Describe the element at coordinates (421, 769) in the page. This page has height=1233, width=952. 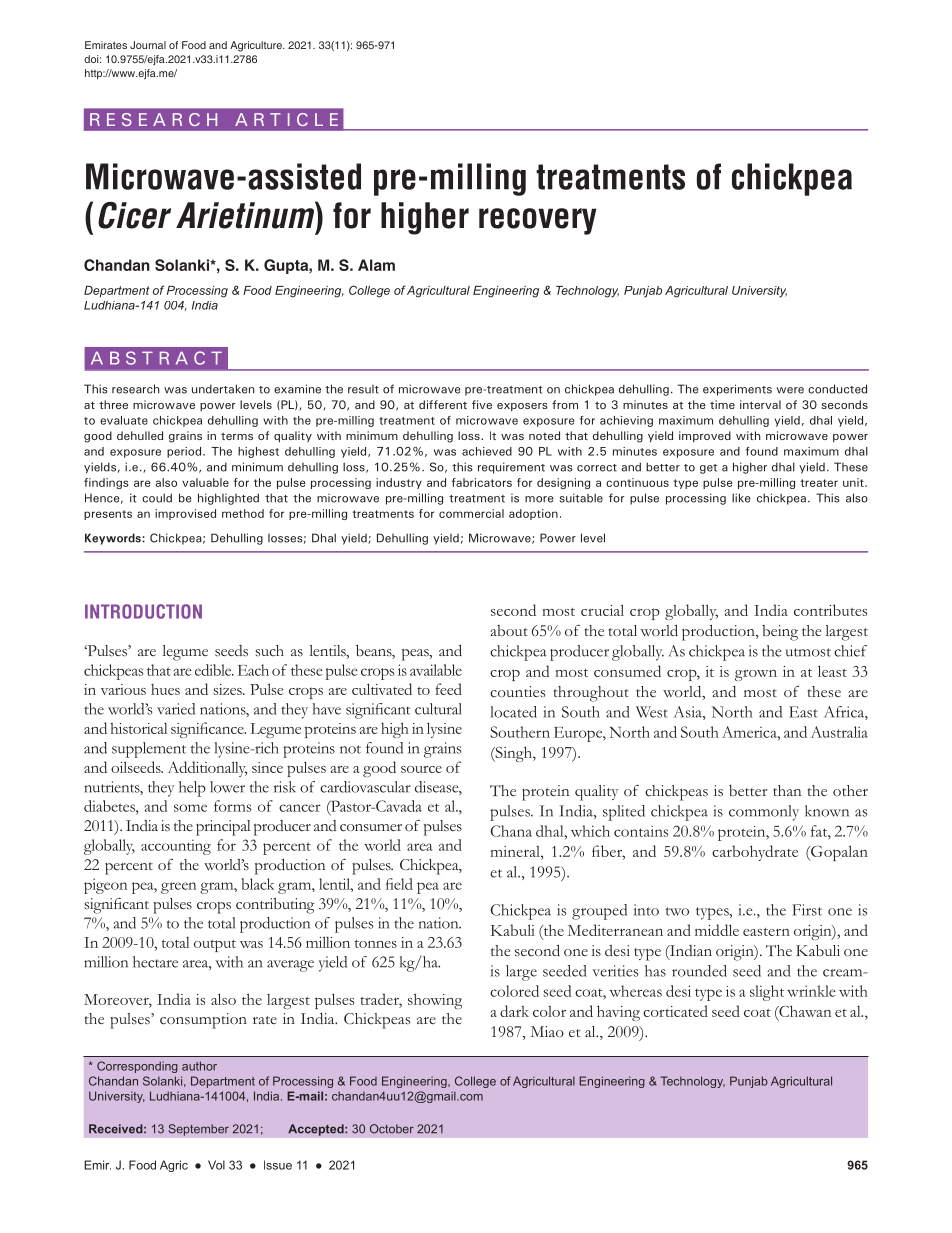
I see `source` at that location.
